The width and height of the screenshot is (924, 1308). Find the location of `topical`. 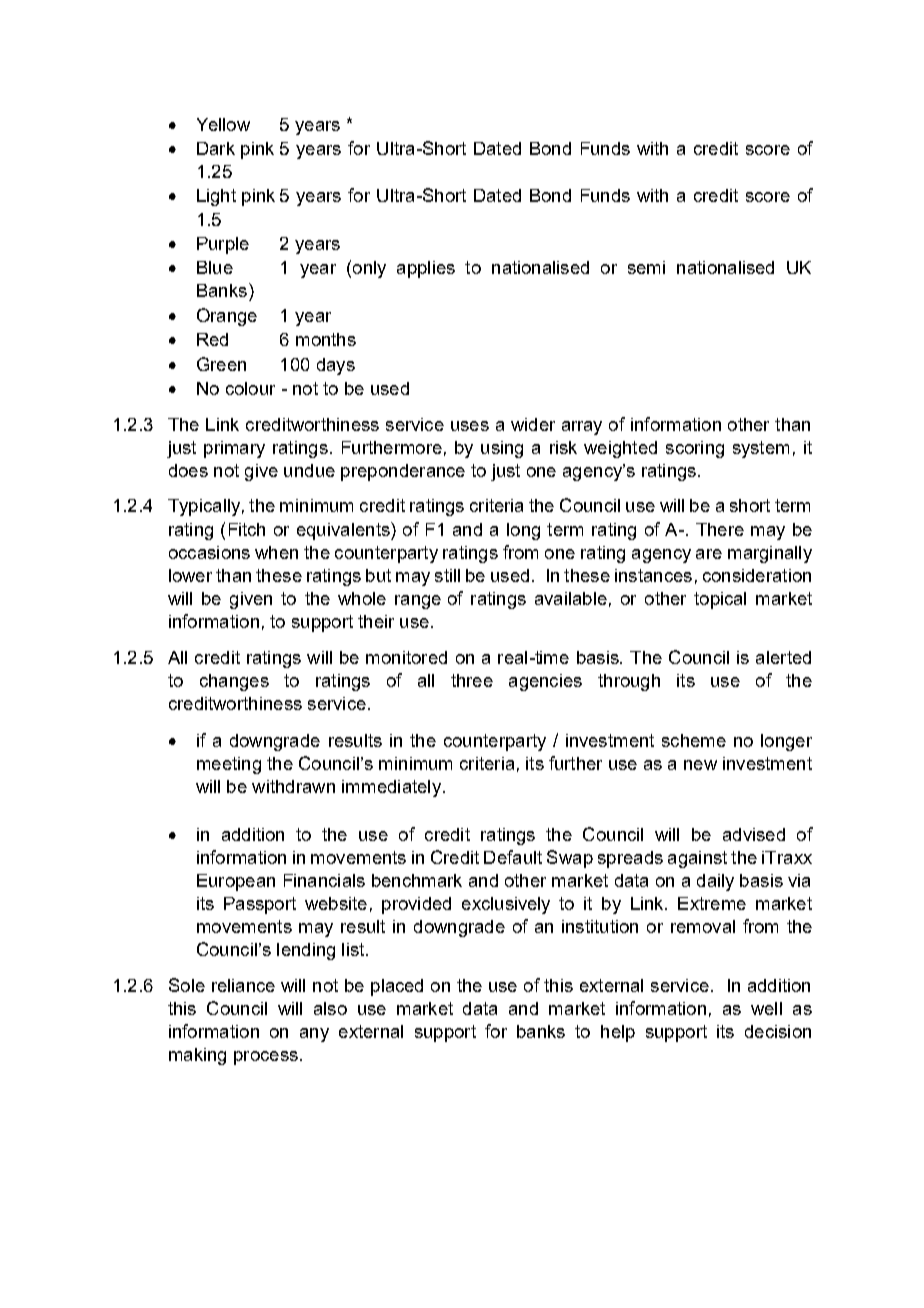

topical is located at coordinates (720, 600).
